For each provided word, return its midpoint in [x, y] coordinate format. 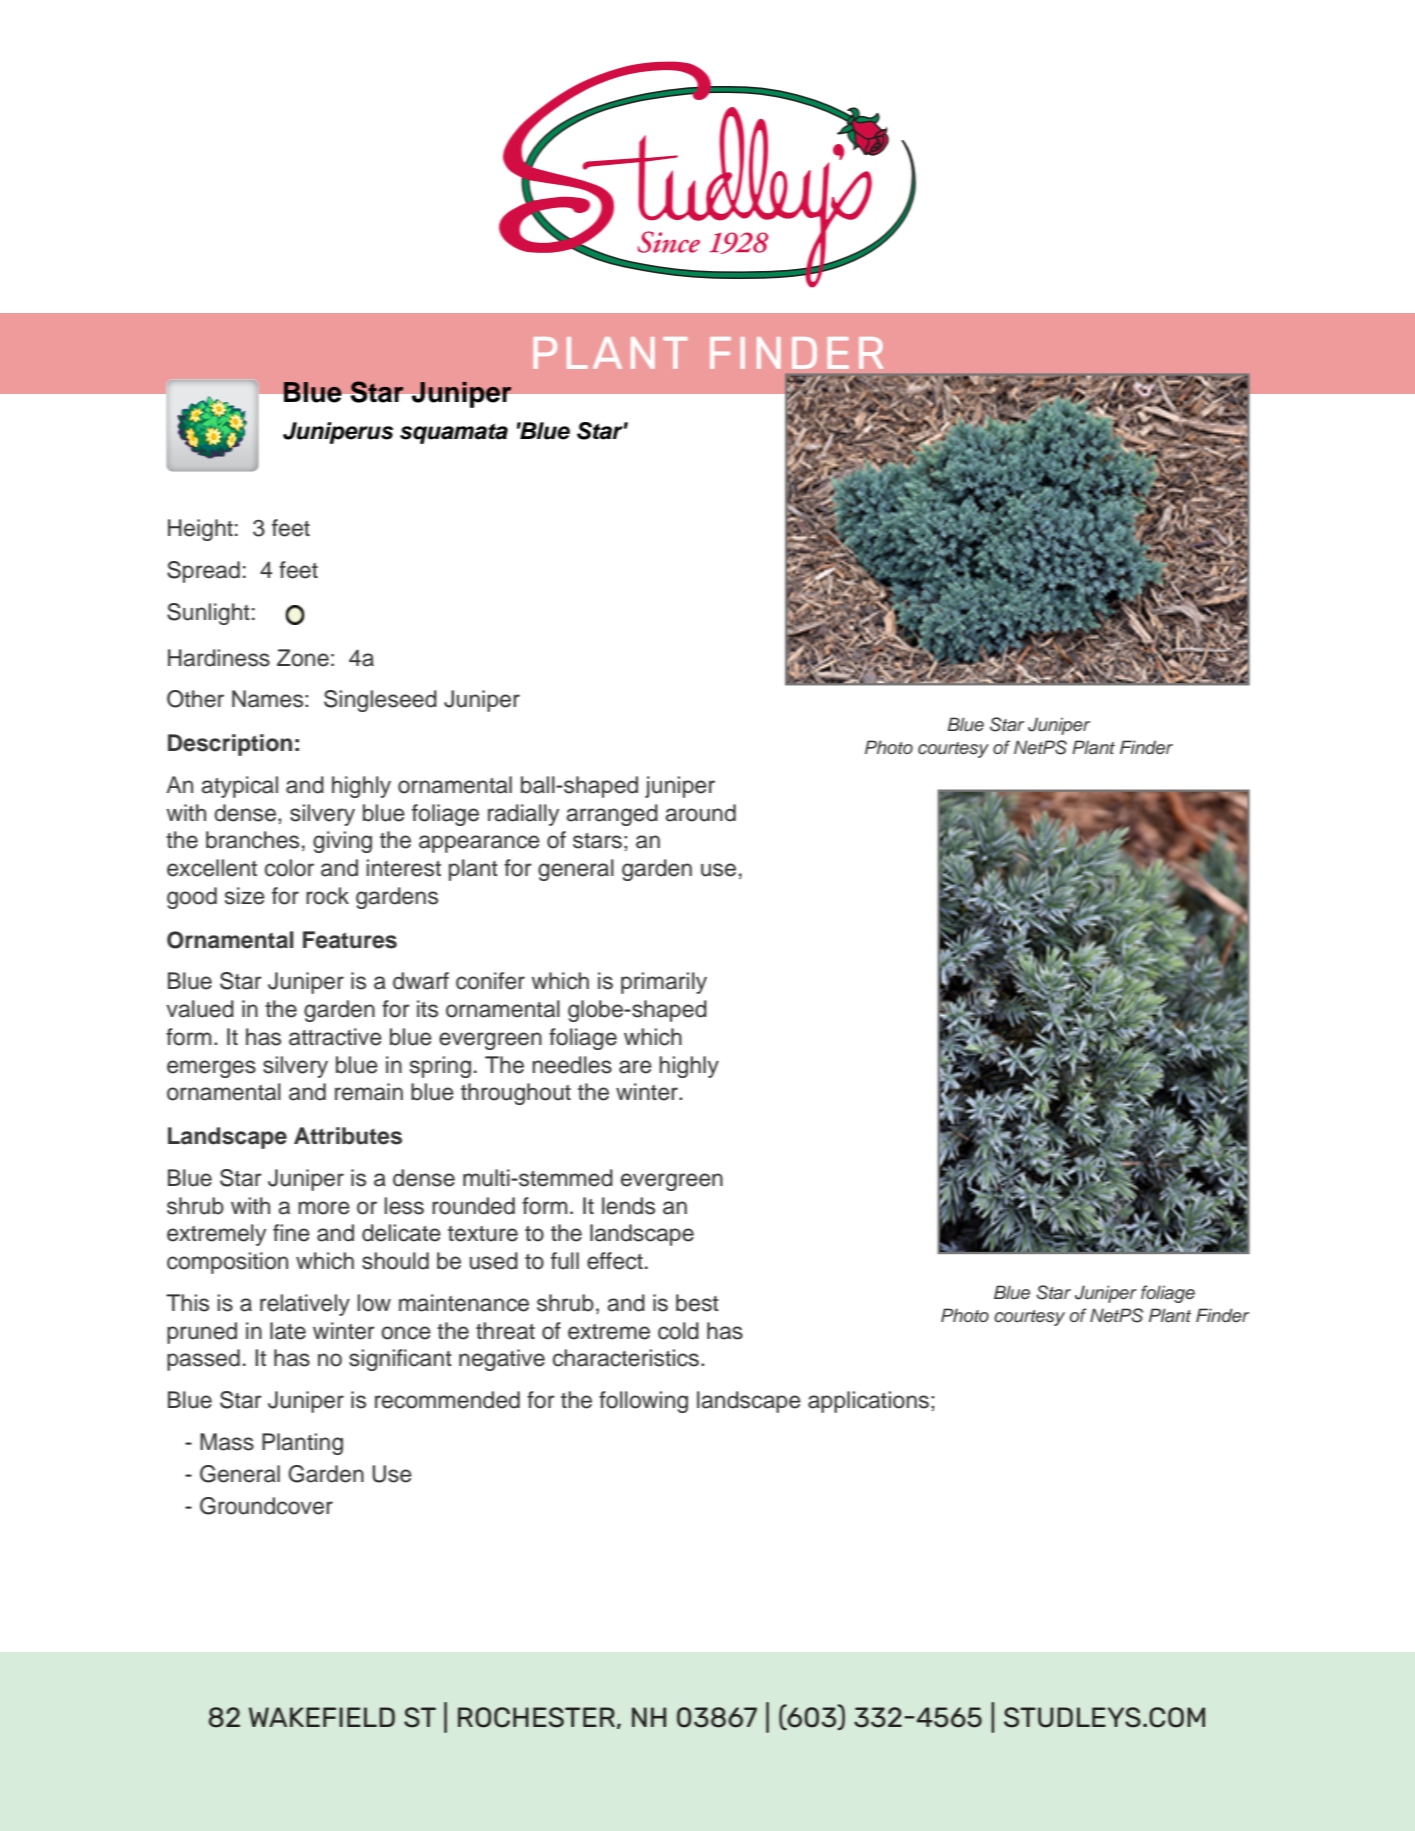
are [635, 1067]
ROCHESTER [536, 1717]
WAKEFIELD [322, 1717]
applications [868, 1402]
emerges [211, 1069]
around [701, 813]
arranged [612, 815]
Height [200, 530]
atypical [240, 787]
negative [502, 1360]
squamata [454, 433]
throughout [516, 1094]
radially [523, 815]
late [288, 1331]
